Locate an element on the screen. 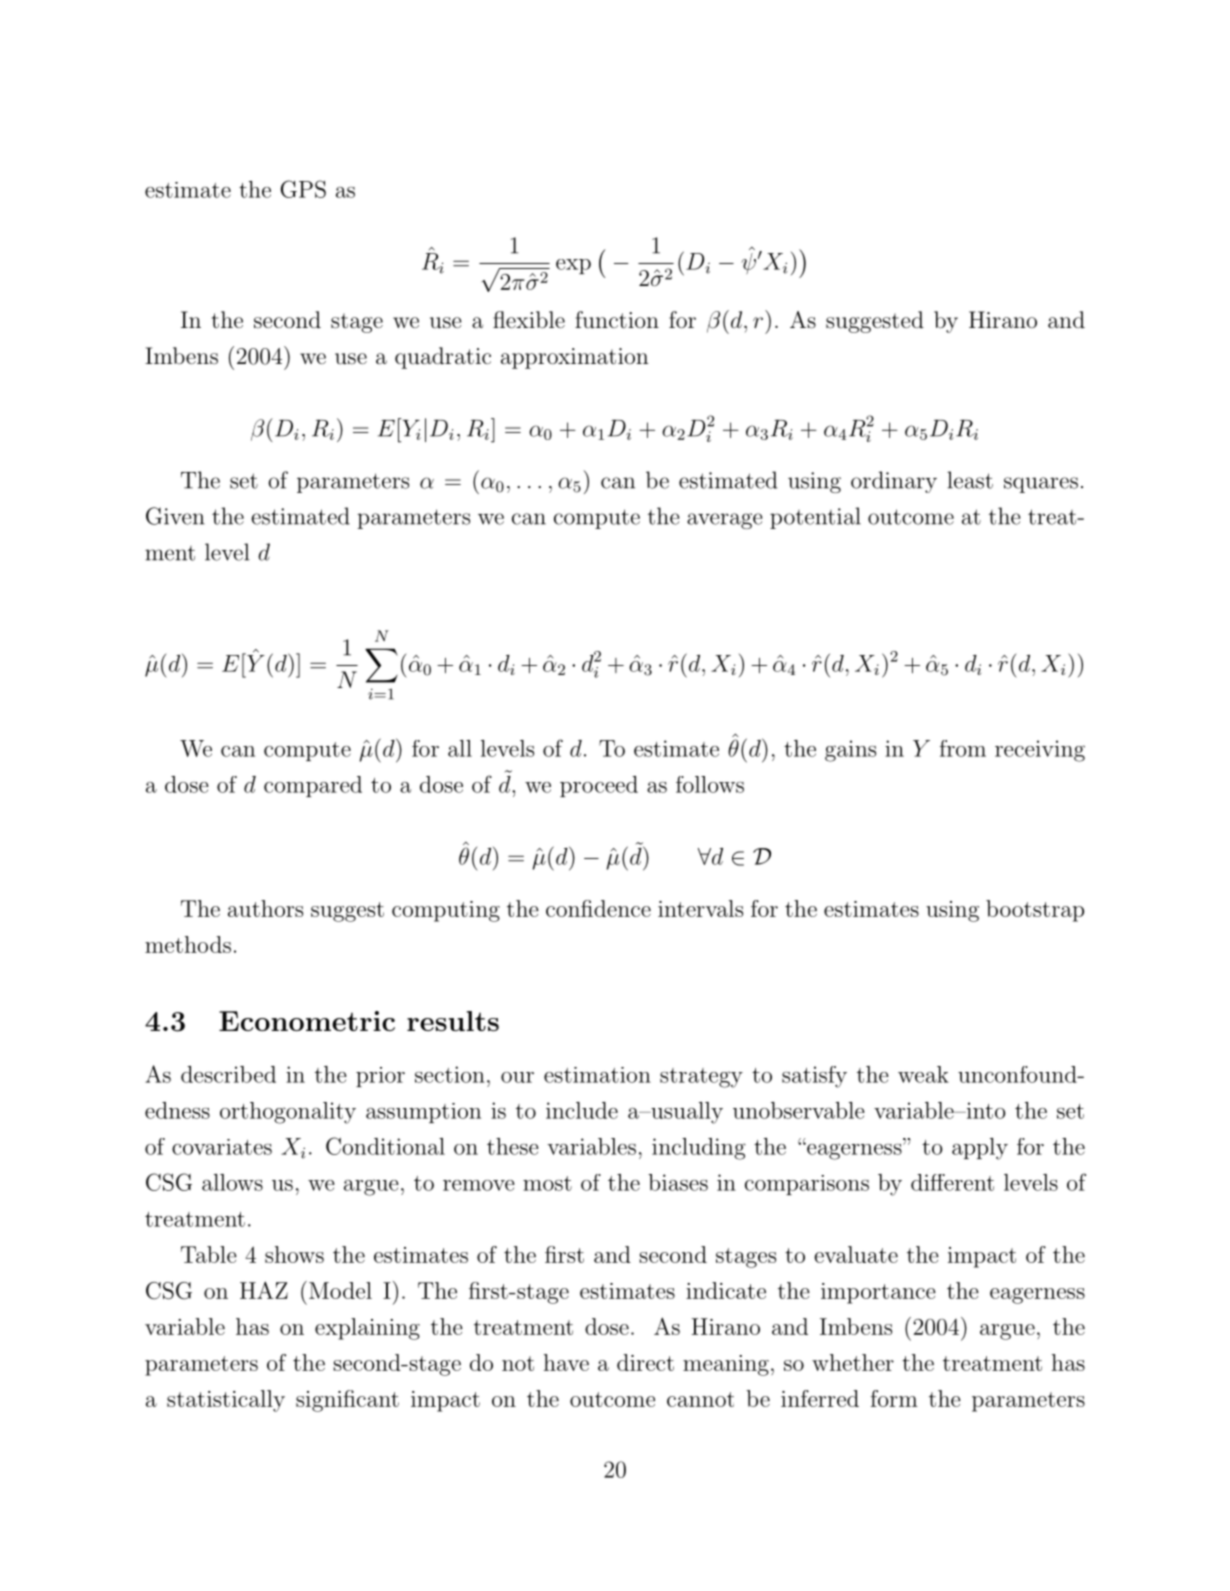  least is located at coordinates (970, 480).
